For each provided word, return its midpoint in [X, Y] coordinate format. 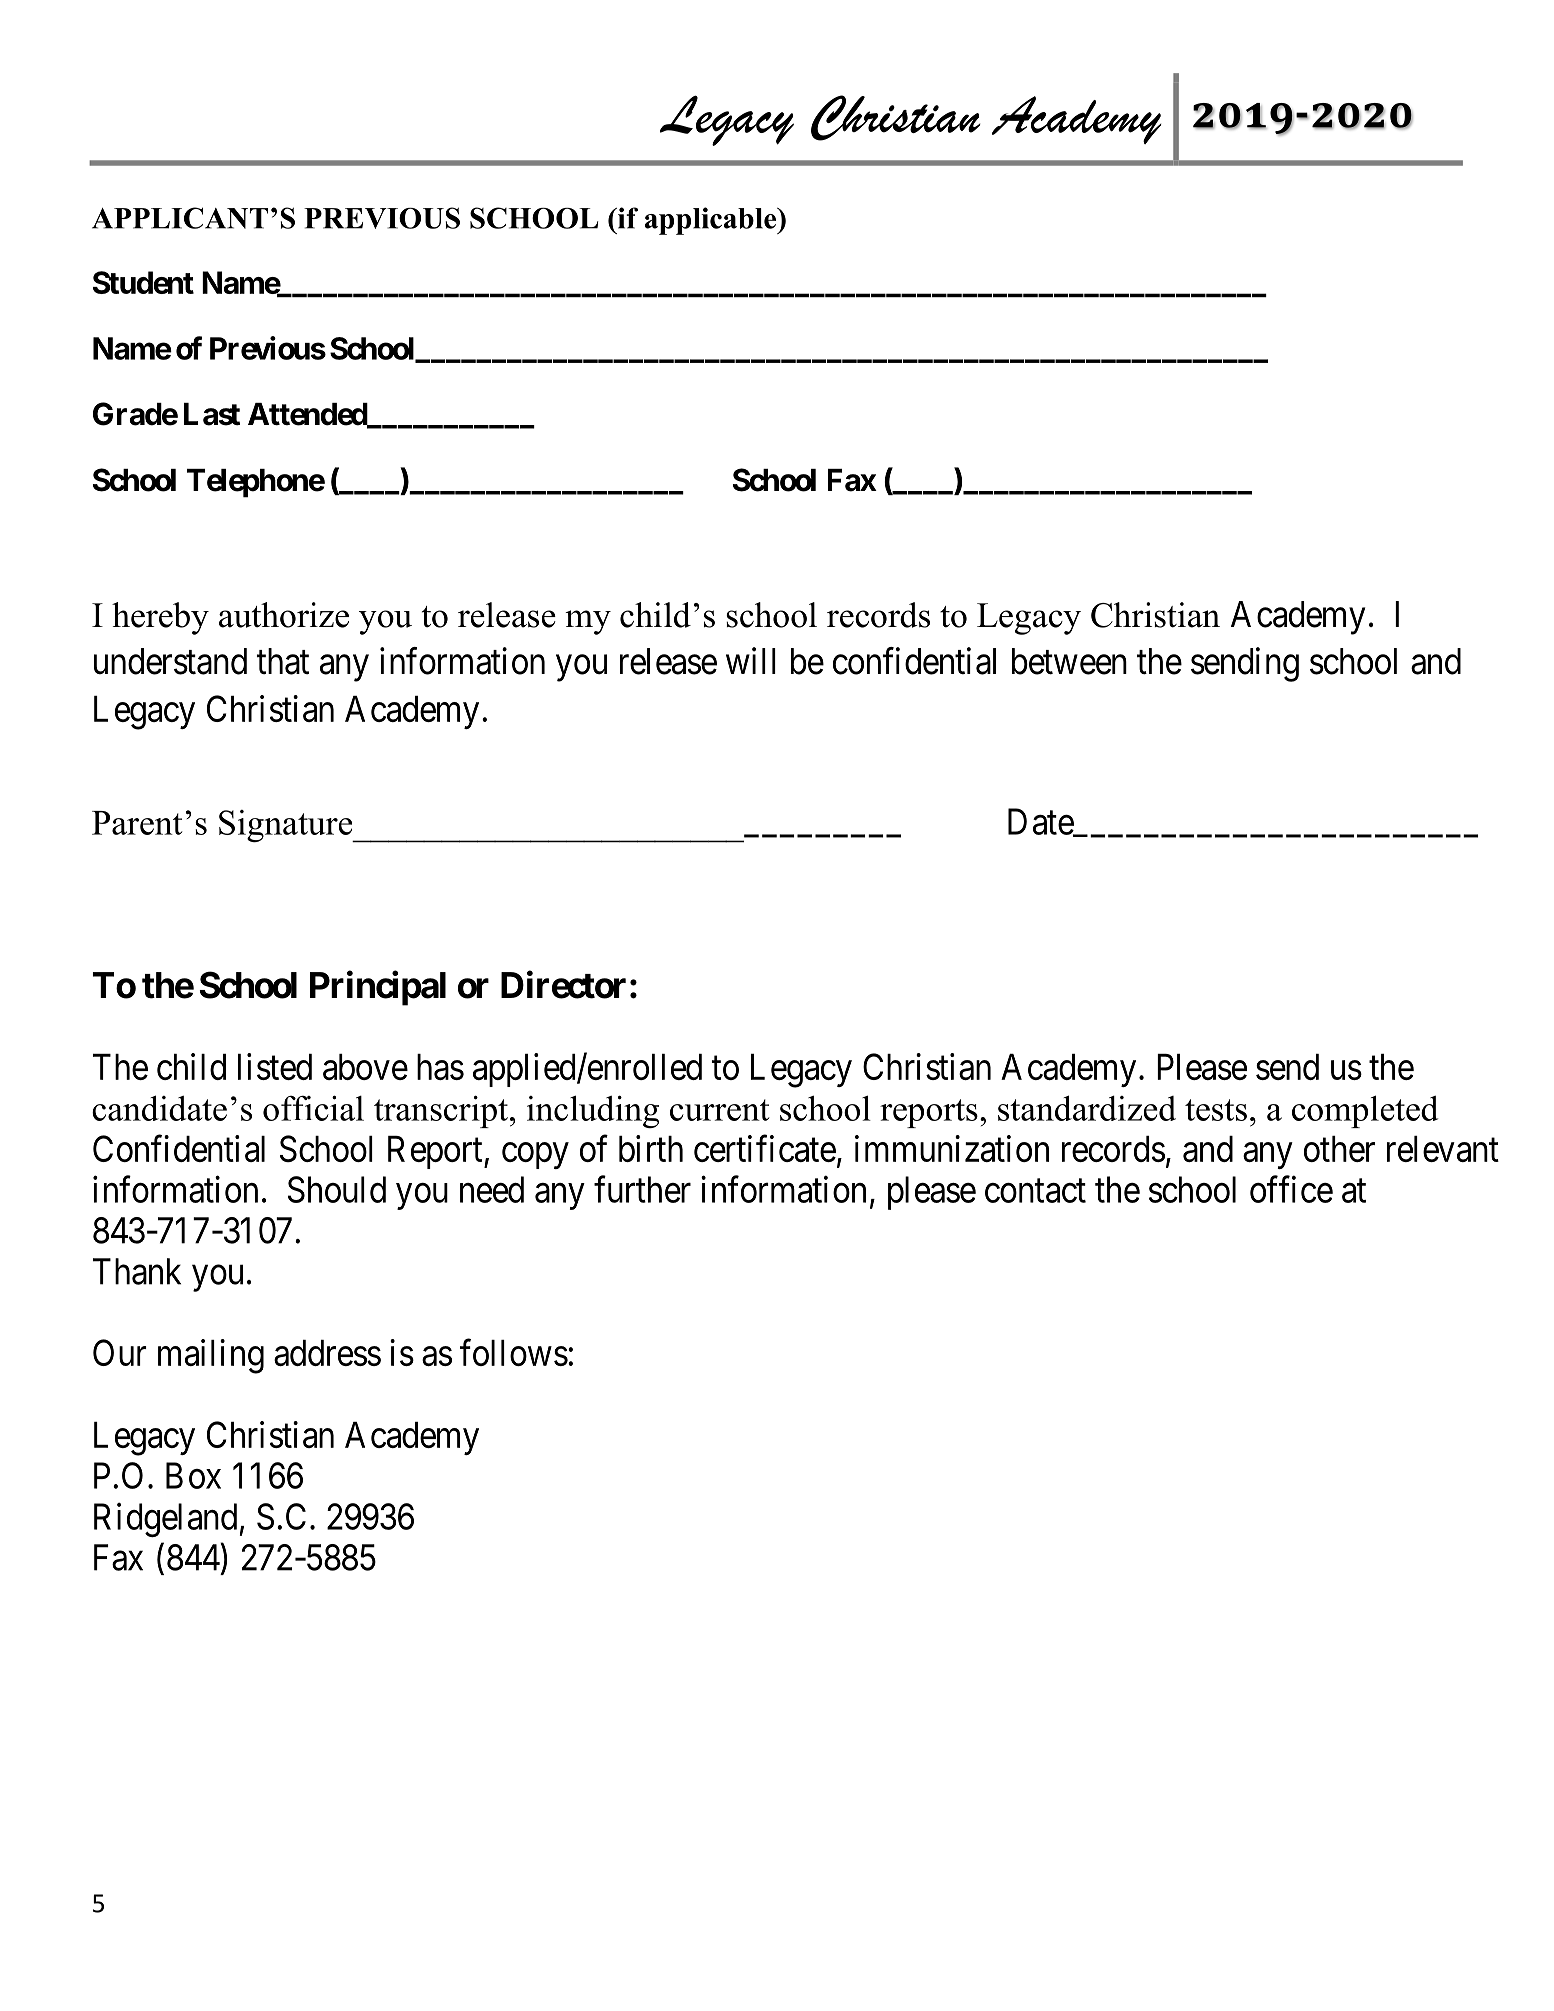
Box [193, 1476]
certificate [765, 1148]
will [751, 660]
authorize [284, 615]
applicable [712, 221]
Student [143, 282]
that [283, 661]
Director [563, 985]
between [1069, 661]
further [642, 1189]
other [1339, 1149]
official [313, 1108]
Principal [378, 988]
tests [1216, 1110]
